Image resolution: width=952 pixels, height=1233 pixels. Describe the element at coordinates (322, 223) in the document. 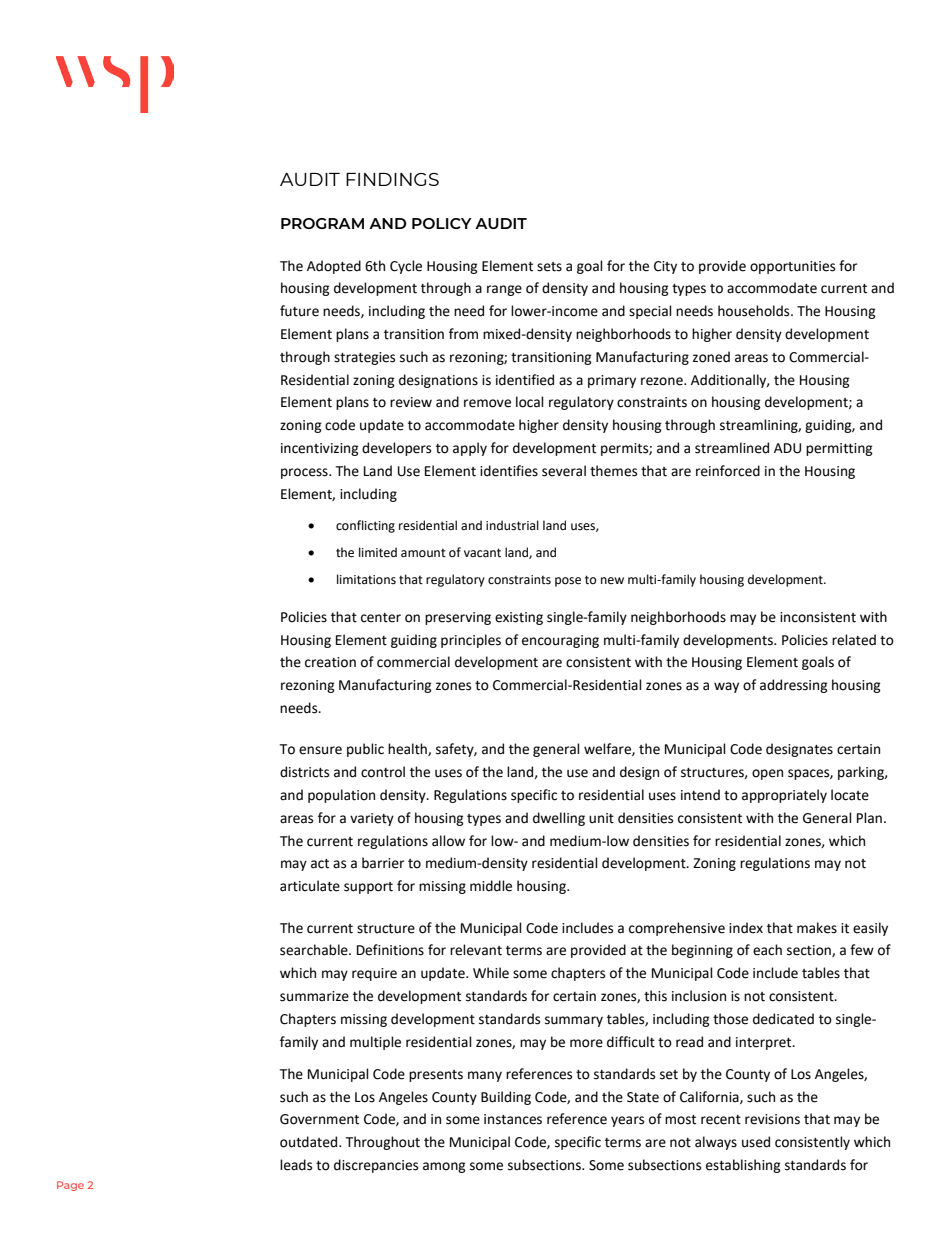

I see `PROGRAM` at that location.
